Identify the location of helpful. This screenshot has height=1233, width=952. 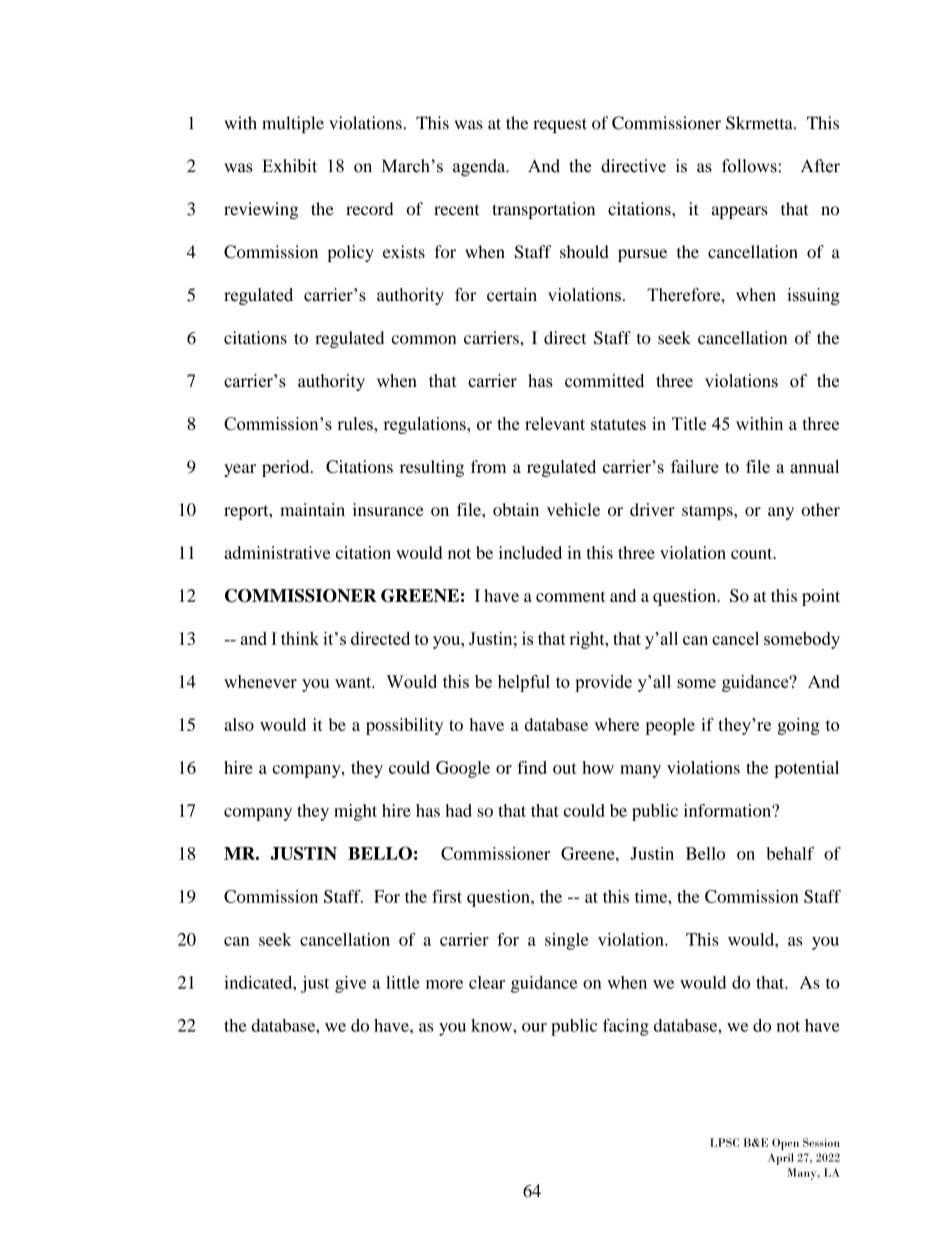
(524, 683).
